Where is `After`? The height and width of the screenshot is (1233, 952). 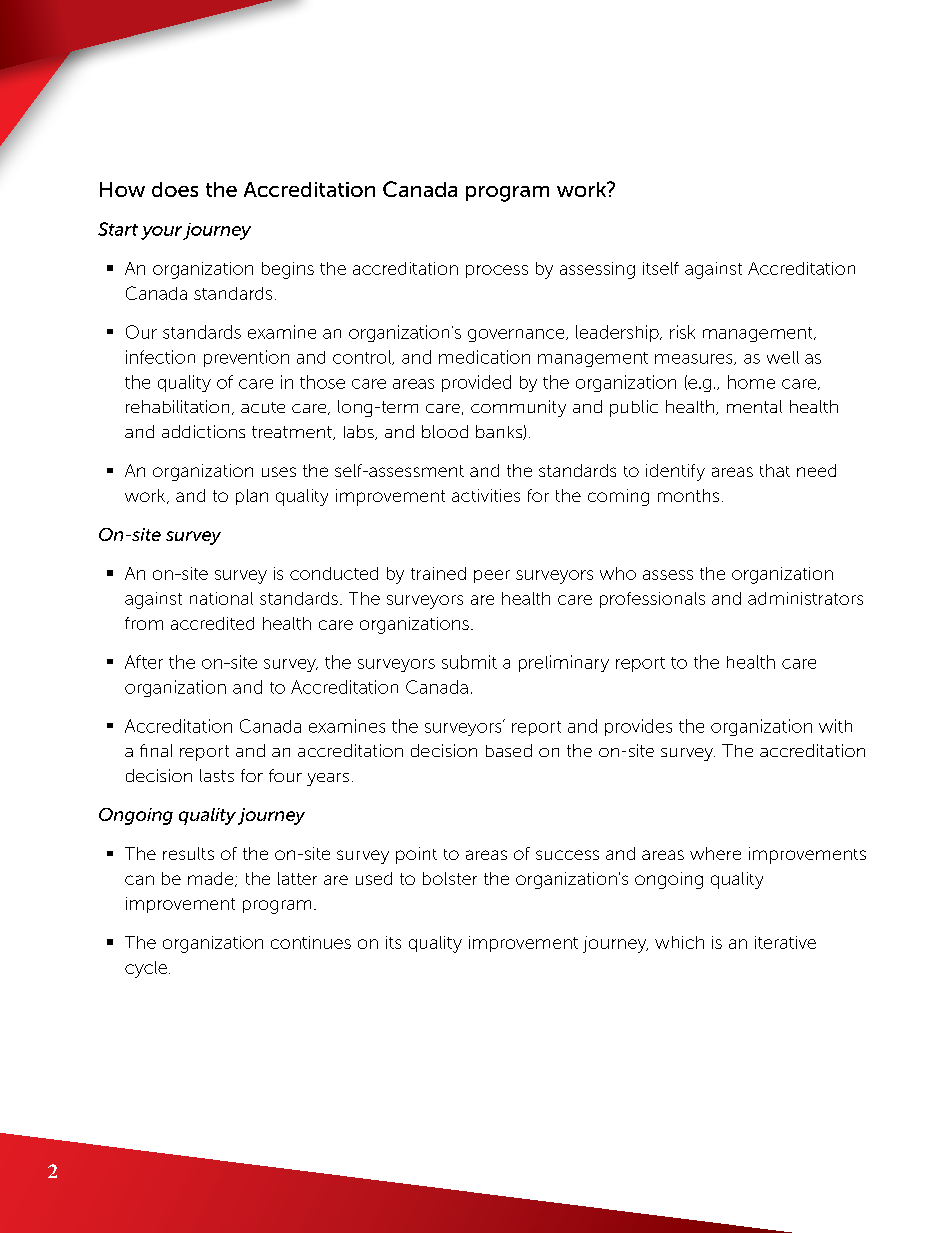
After is located at coordinates (144, 662).
